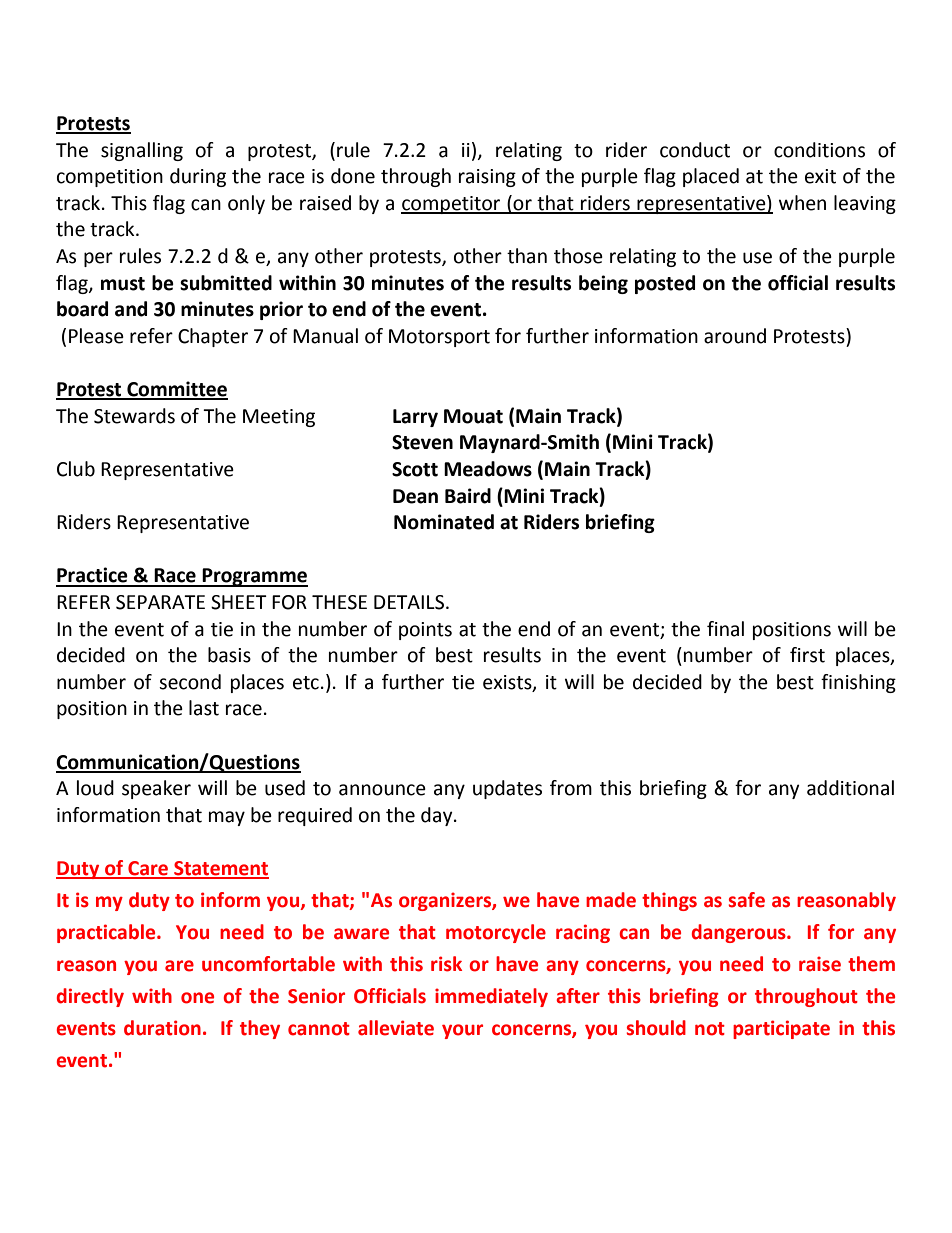 This image has width=952, height=1233. Describe the element at coordinates (76, 469) in the image. I see `Club` at that location.
